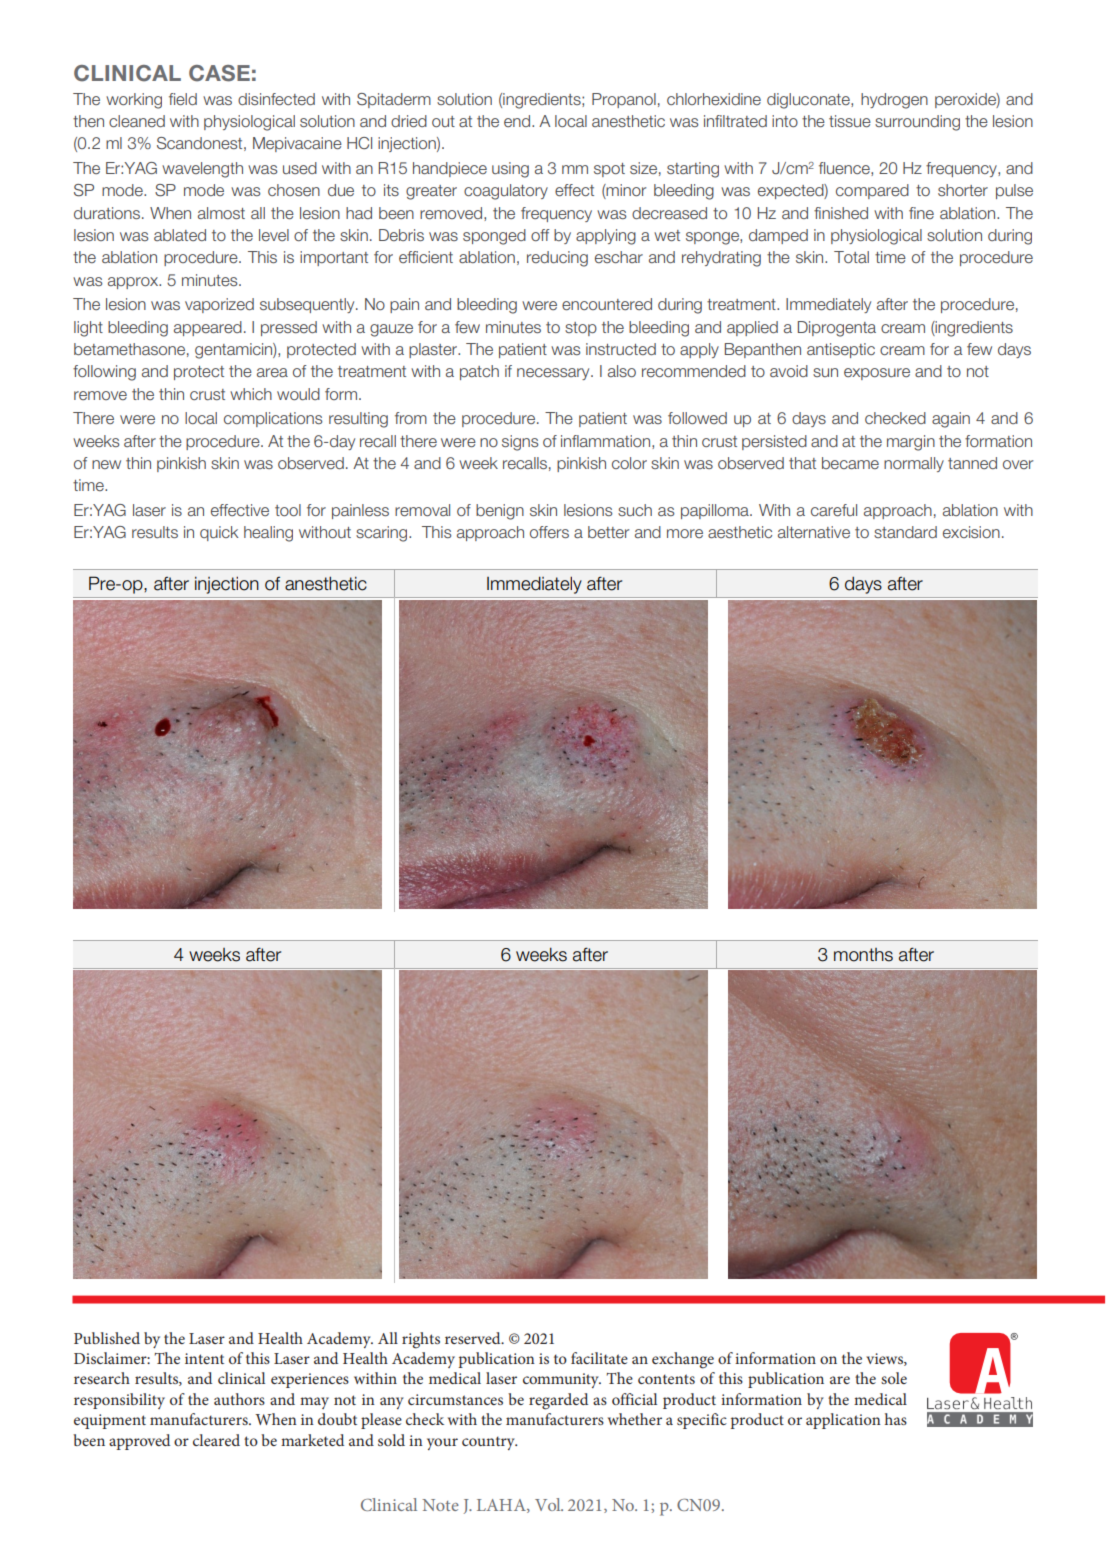  I want to click on signs, so click(520, 443).
